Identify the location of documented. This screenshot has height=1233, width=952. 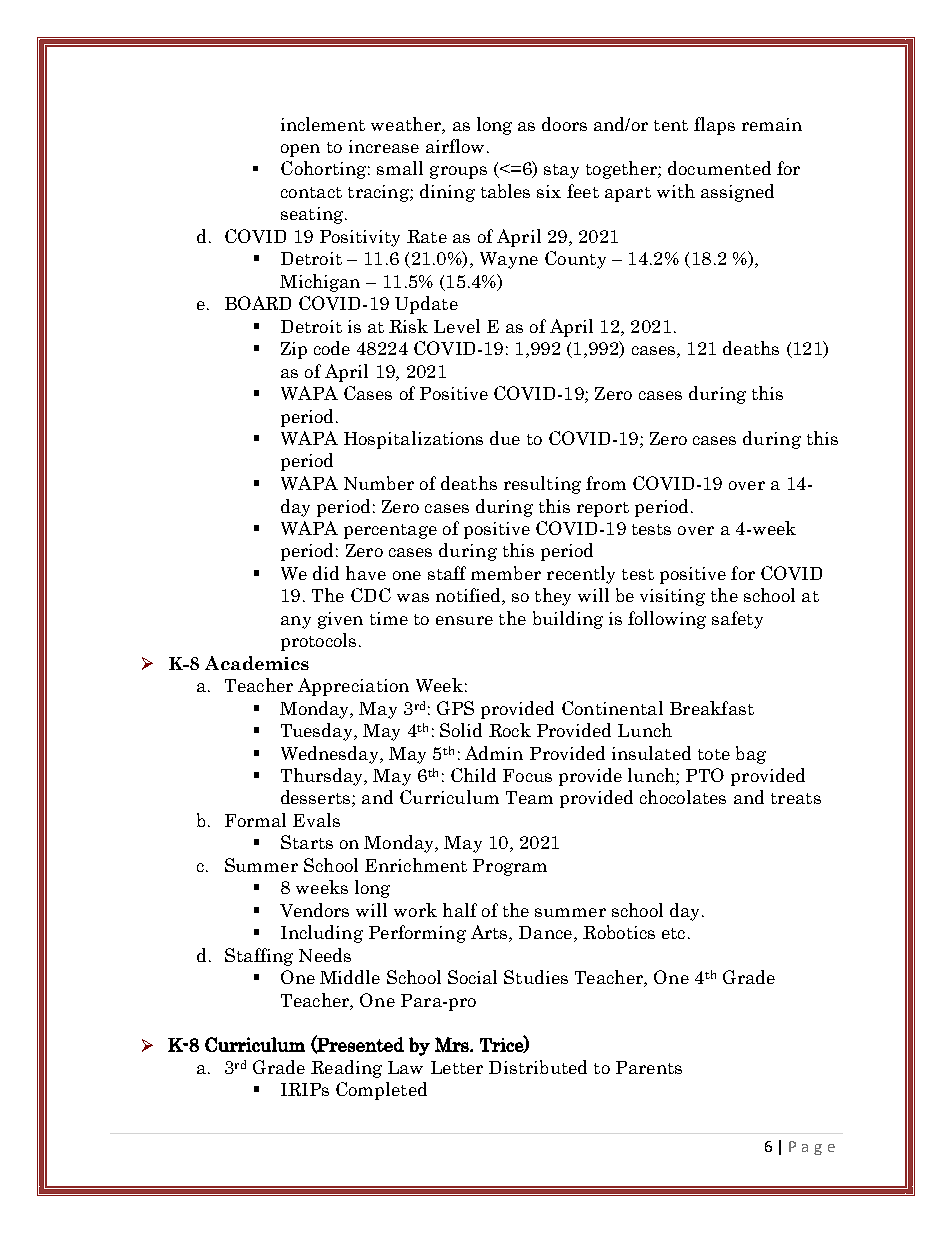
(719, 168).
